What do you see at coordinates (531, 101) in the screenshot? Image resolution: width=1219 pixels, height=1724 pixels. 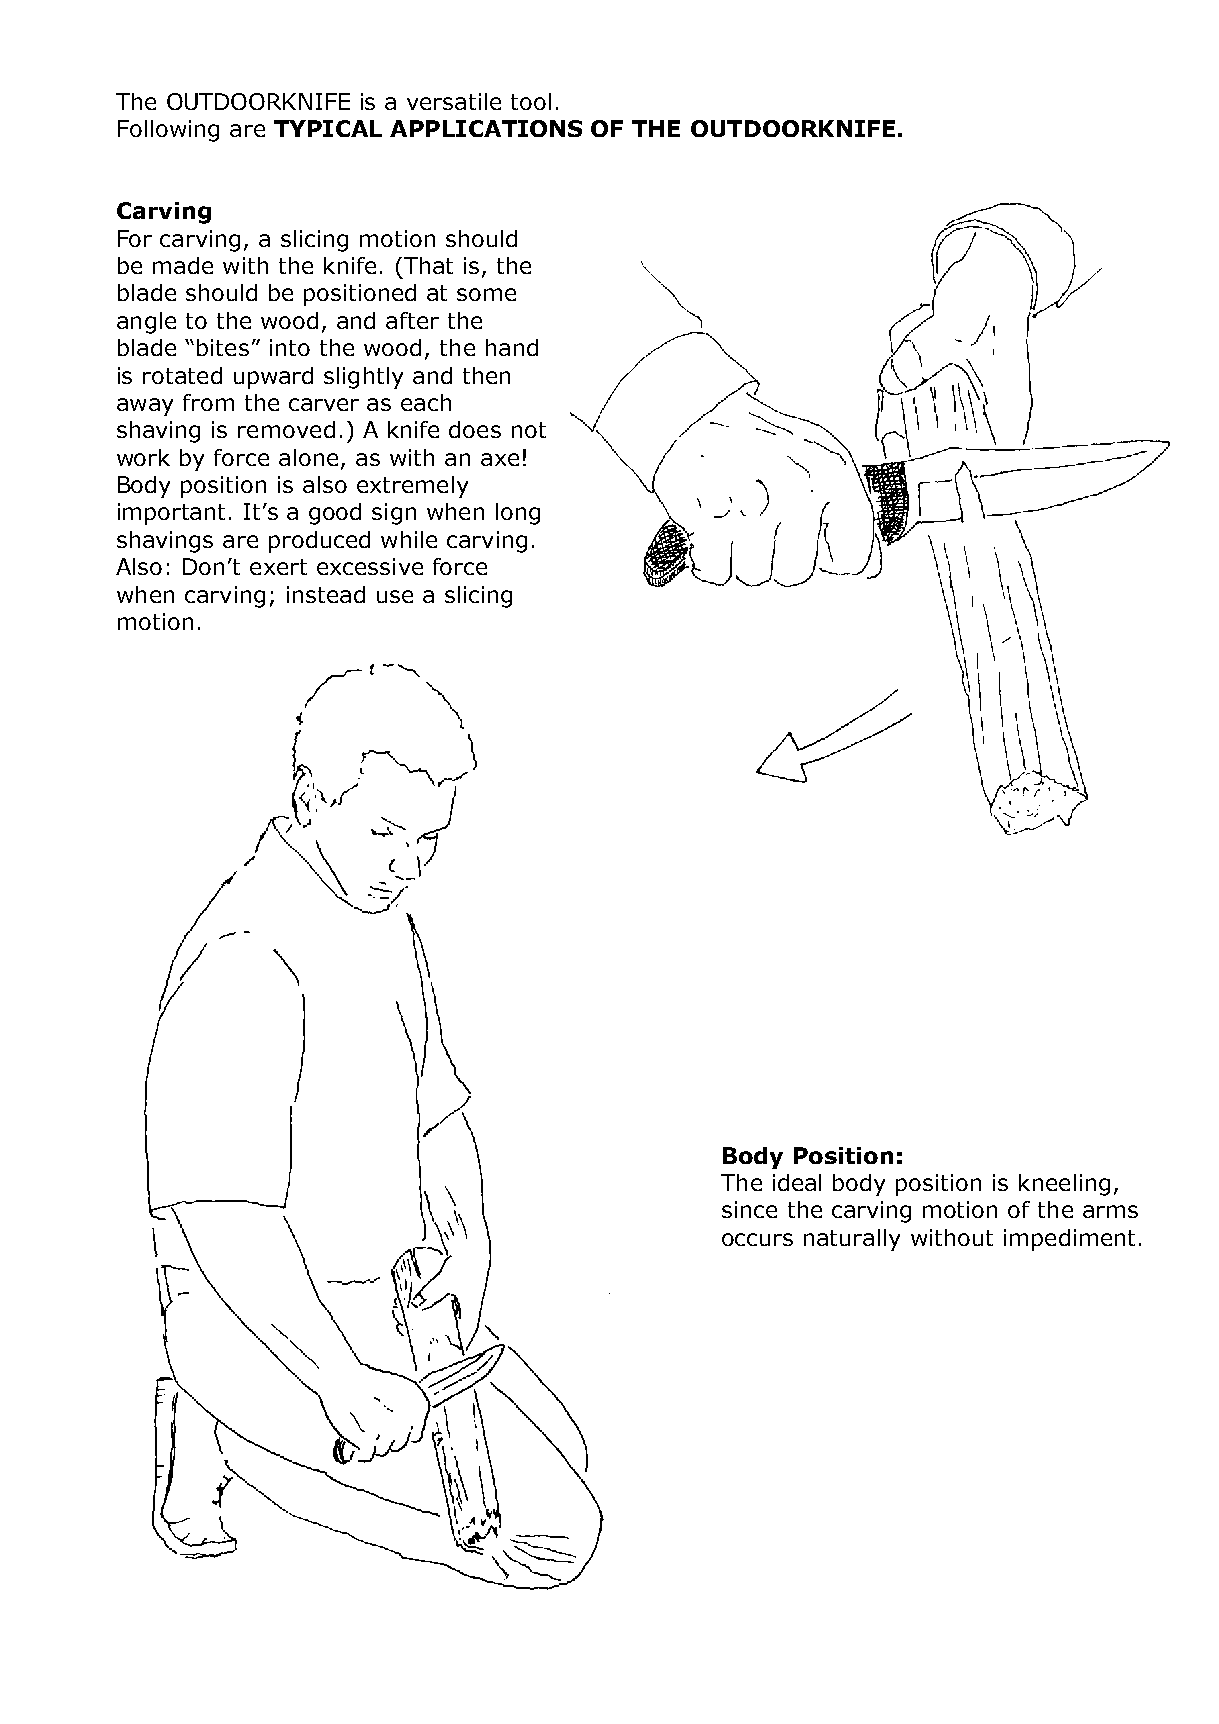 I see `tool` at bounding box center [531, 101].
